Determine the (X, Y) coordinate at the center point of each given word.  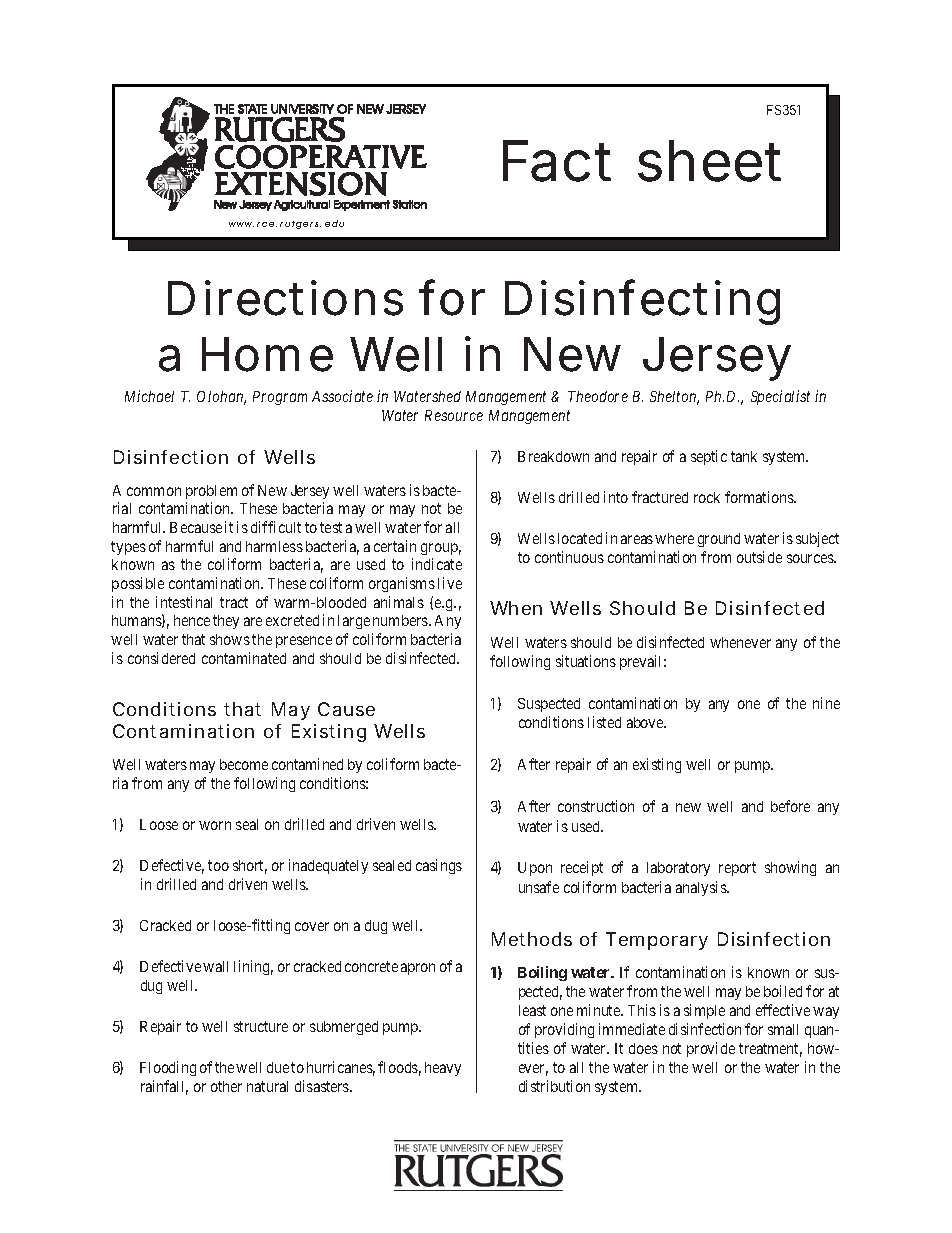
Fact (557, 161)
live (450, 583)
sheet (709, 161)
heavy (443, 1069)
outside (759, 557)
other (226, 1086)
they (226, 622)
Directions (285, 298)
